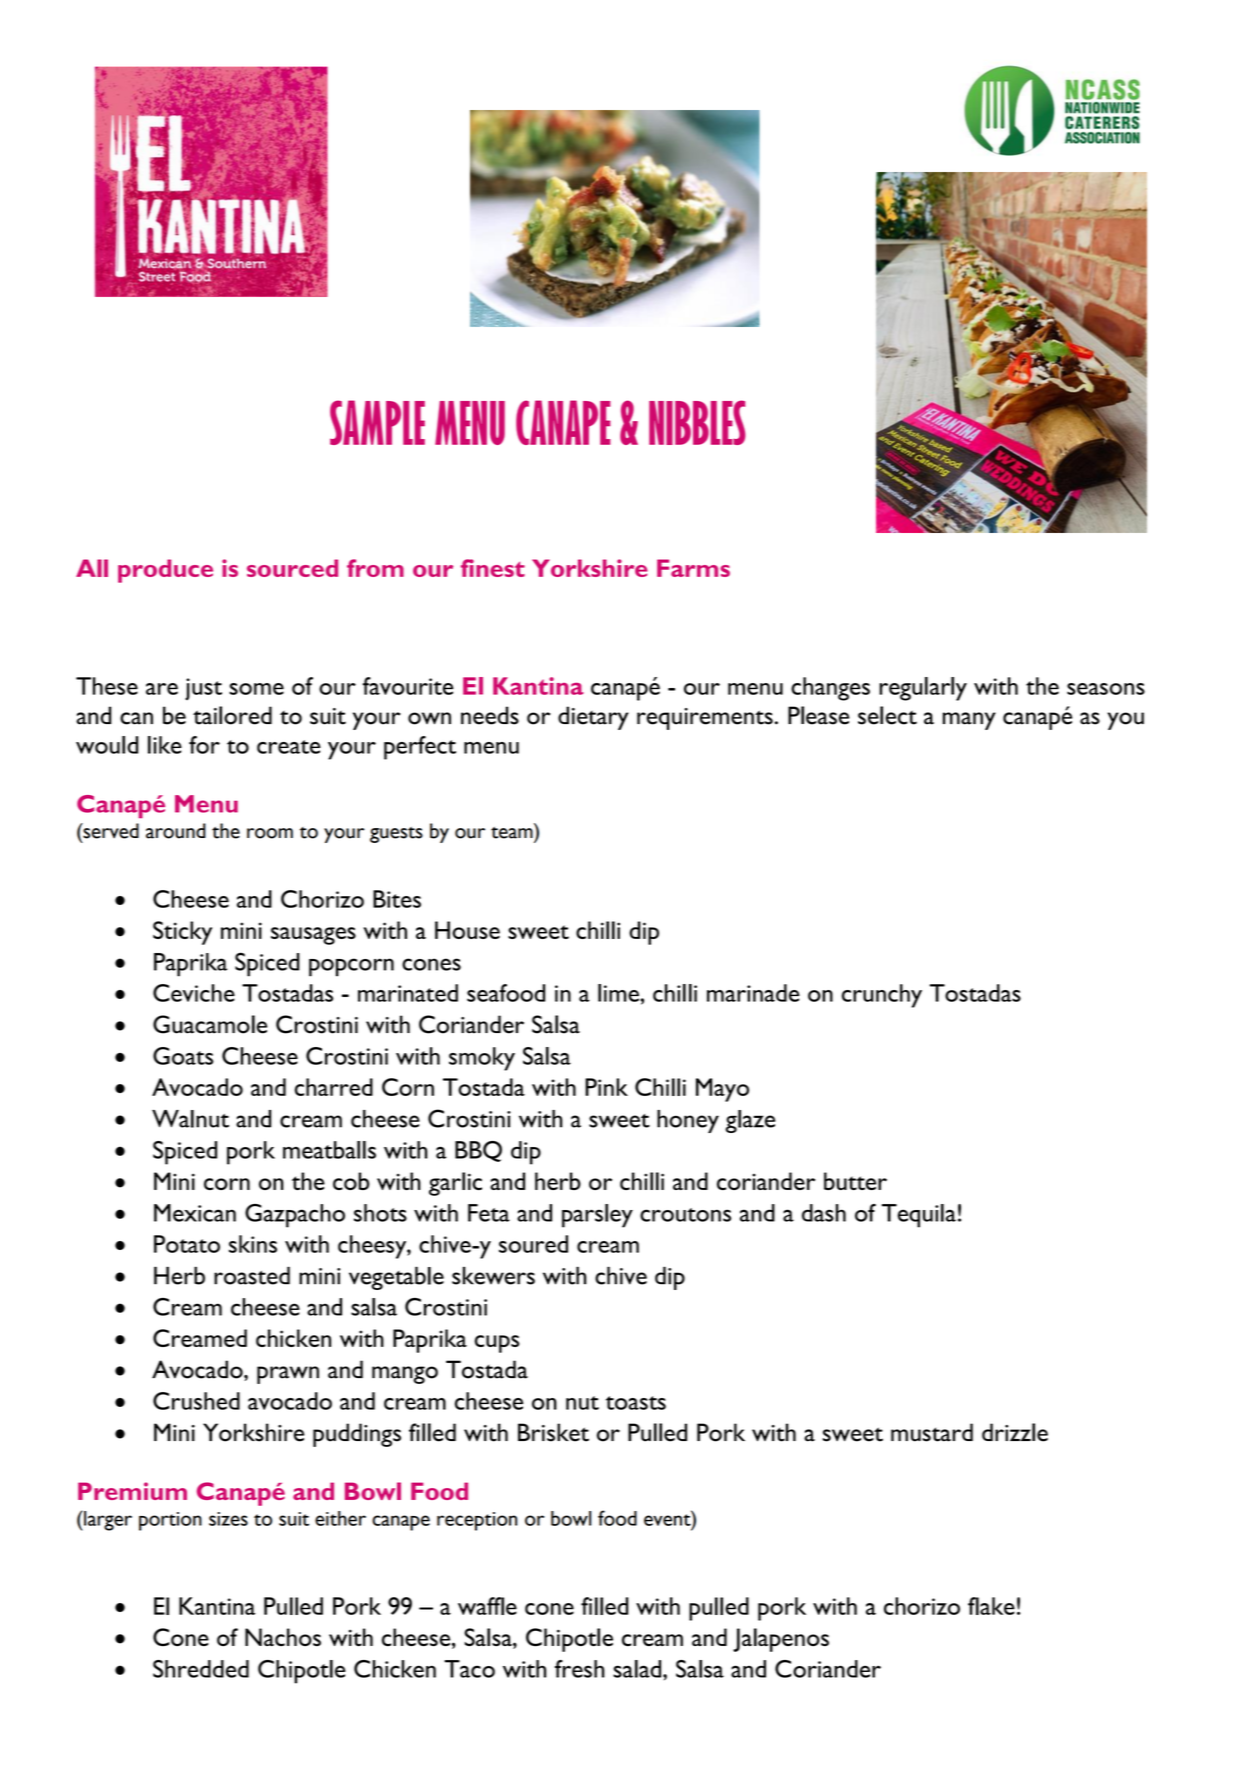  I want to click on for, so click(204, 745).
